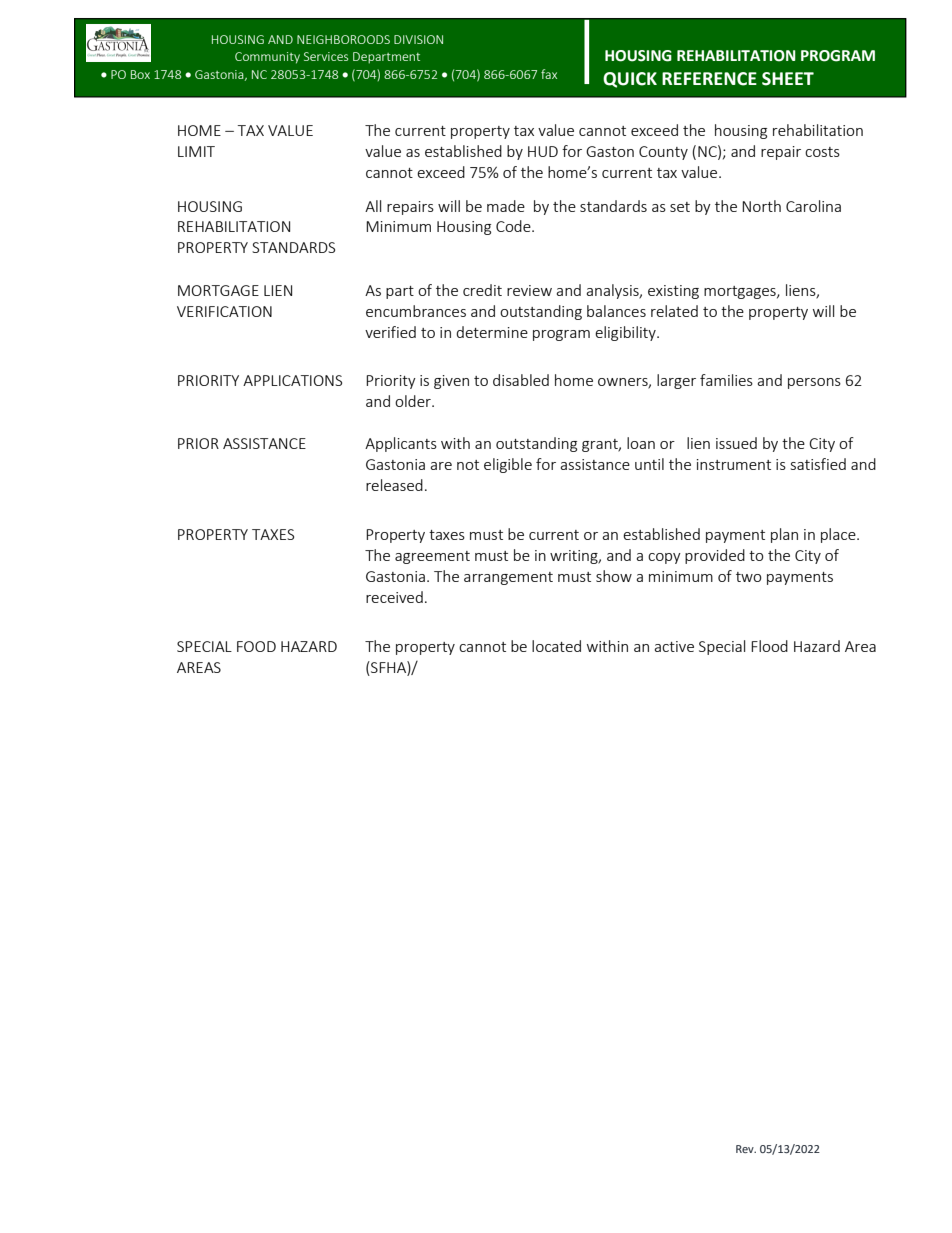 The height and width of the screenshot is (1233, 952). Describe the element at coordinates (394, 485) in the screenshot. I see `released` at that location.
